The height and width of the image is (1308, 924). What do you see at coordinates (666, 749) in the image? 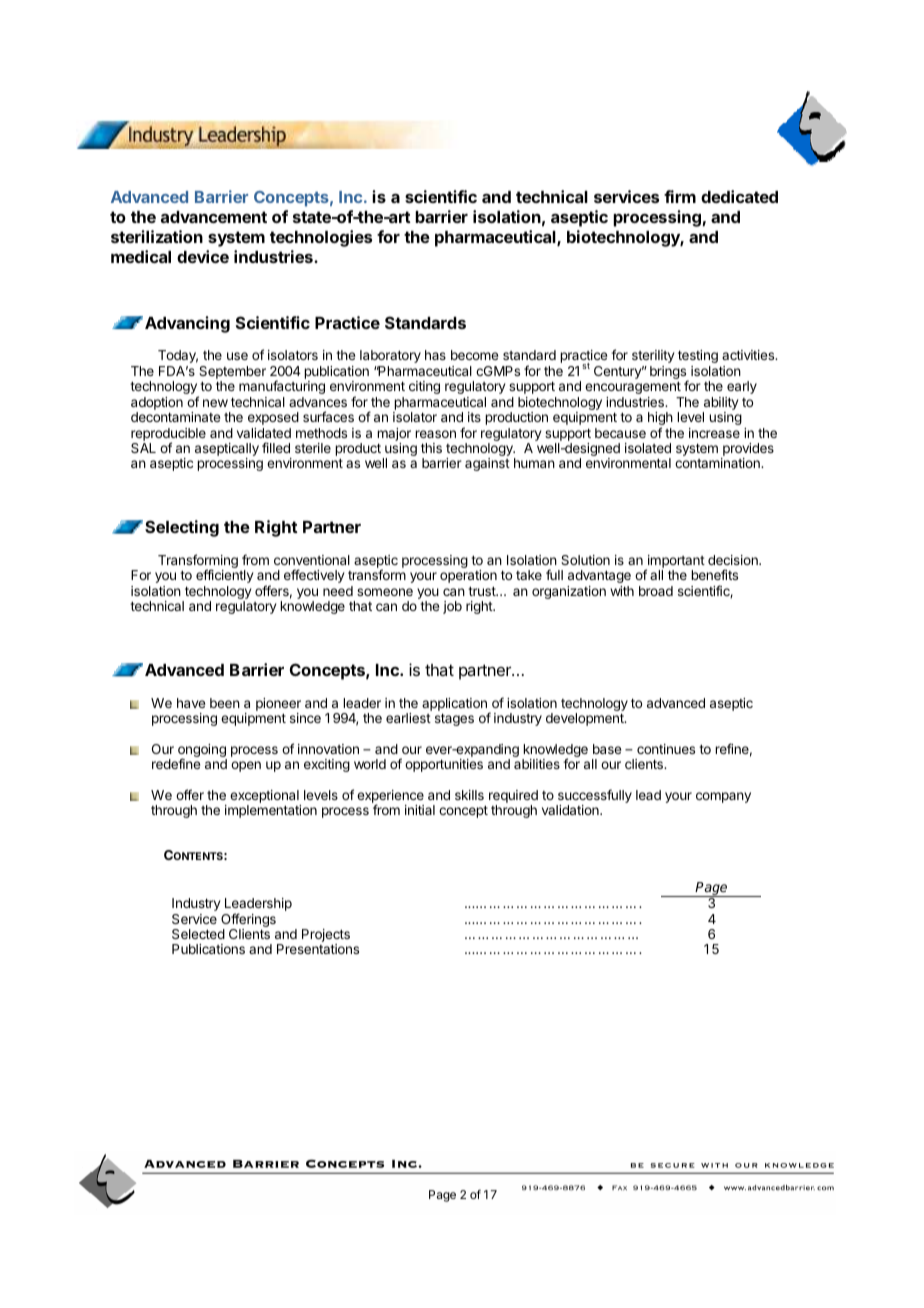
I see `continues` at bounding box center [666, 749].
